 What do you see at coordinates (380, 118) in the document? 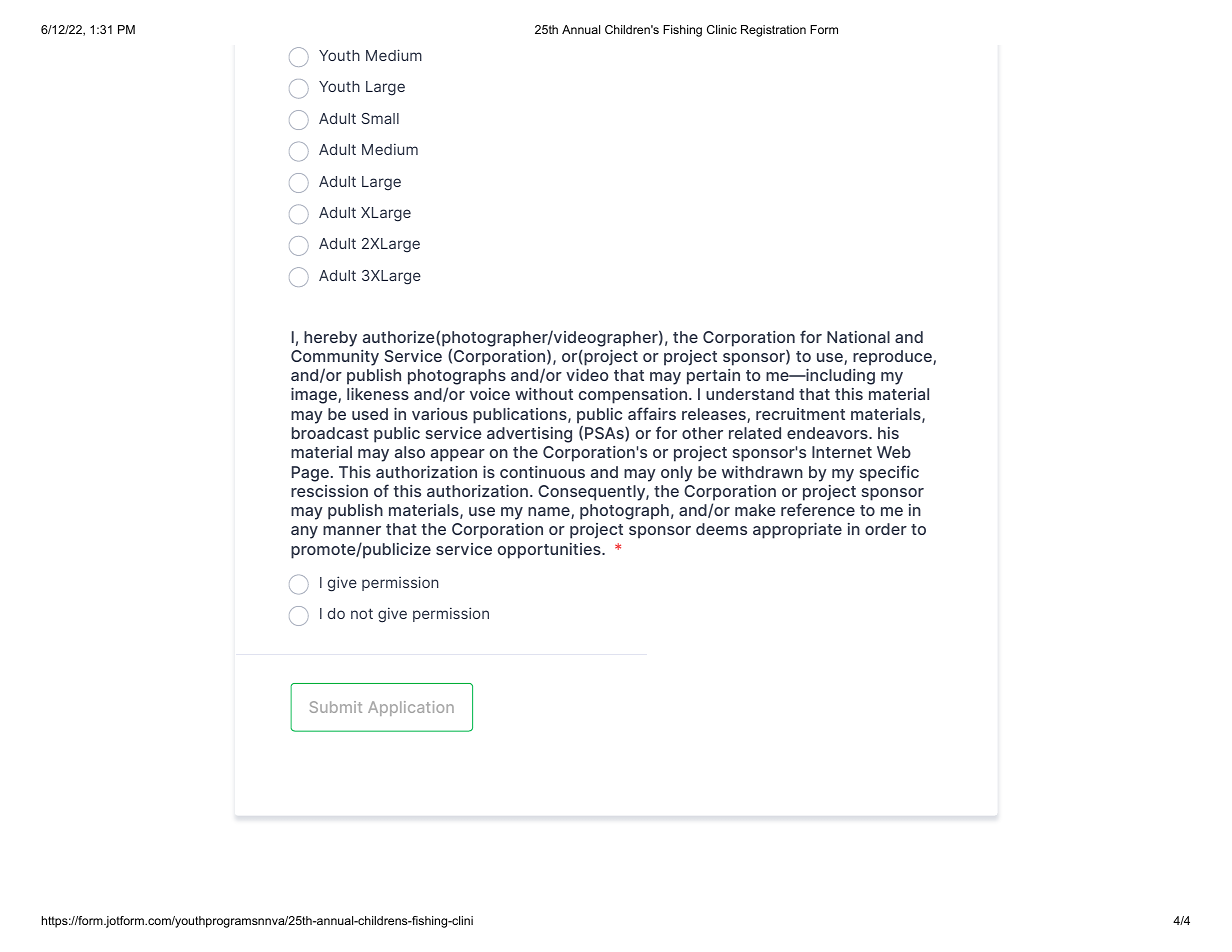
I see `Small` at bounding box center [380, 118].
